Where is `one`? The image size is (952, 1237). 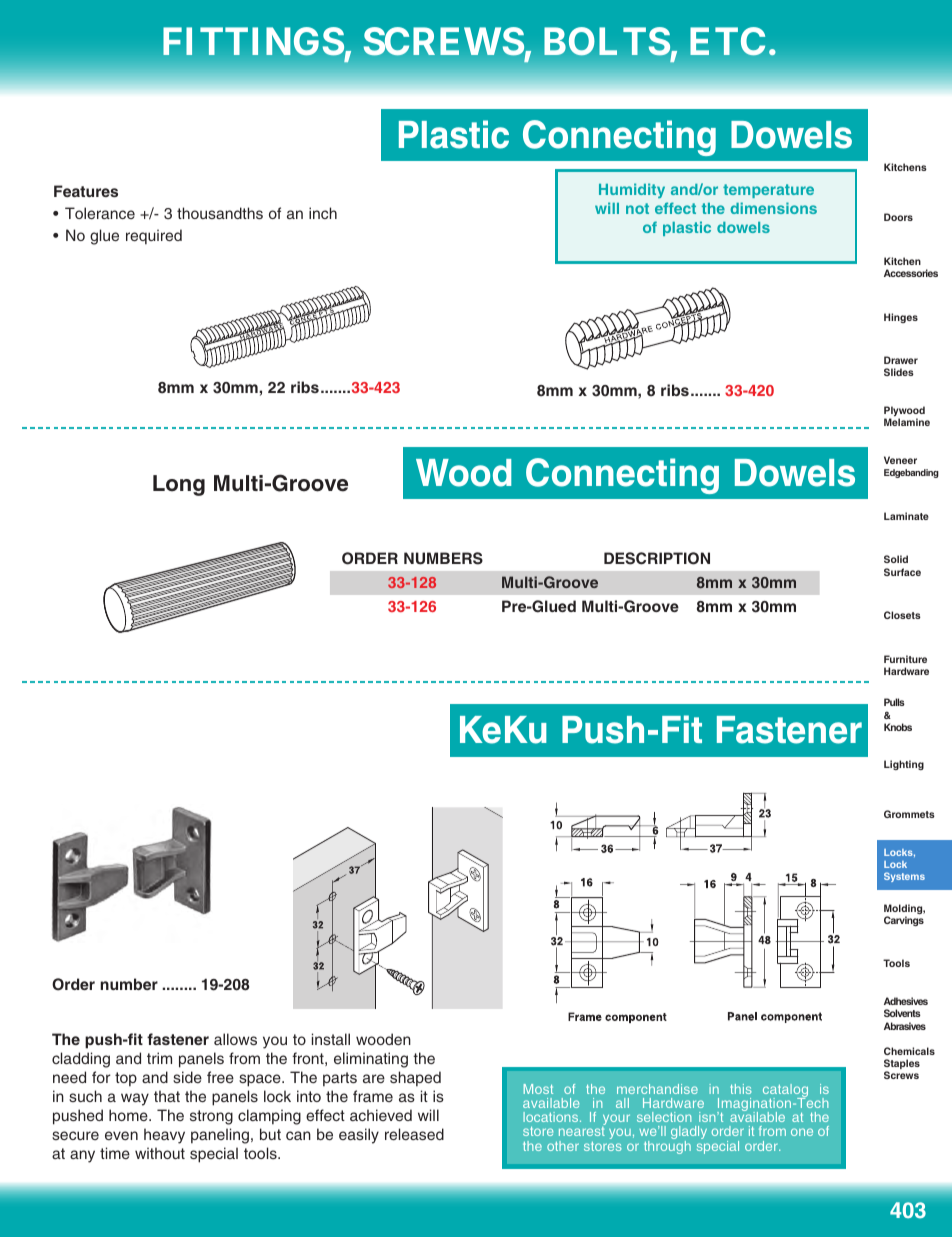
one is located at coordinates (802, 1132).
